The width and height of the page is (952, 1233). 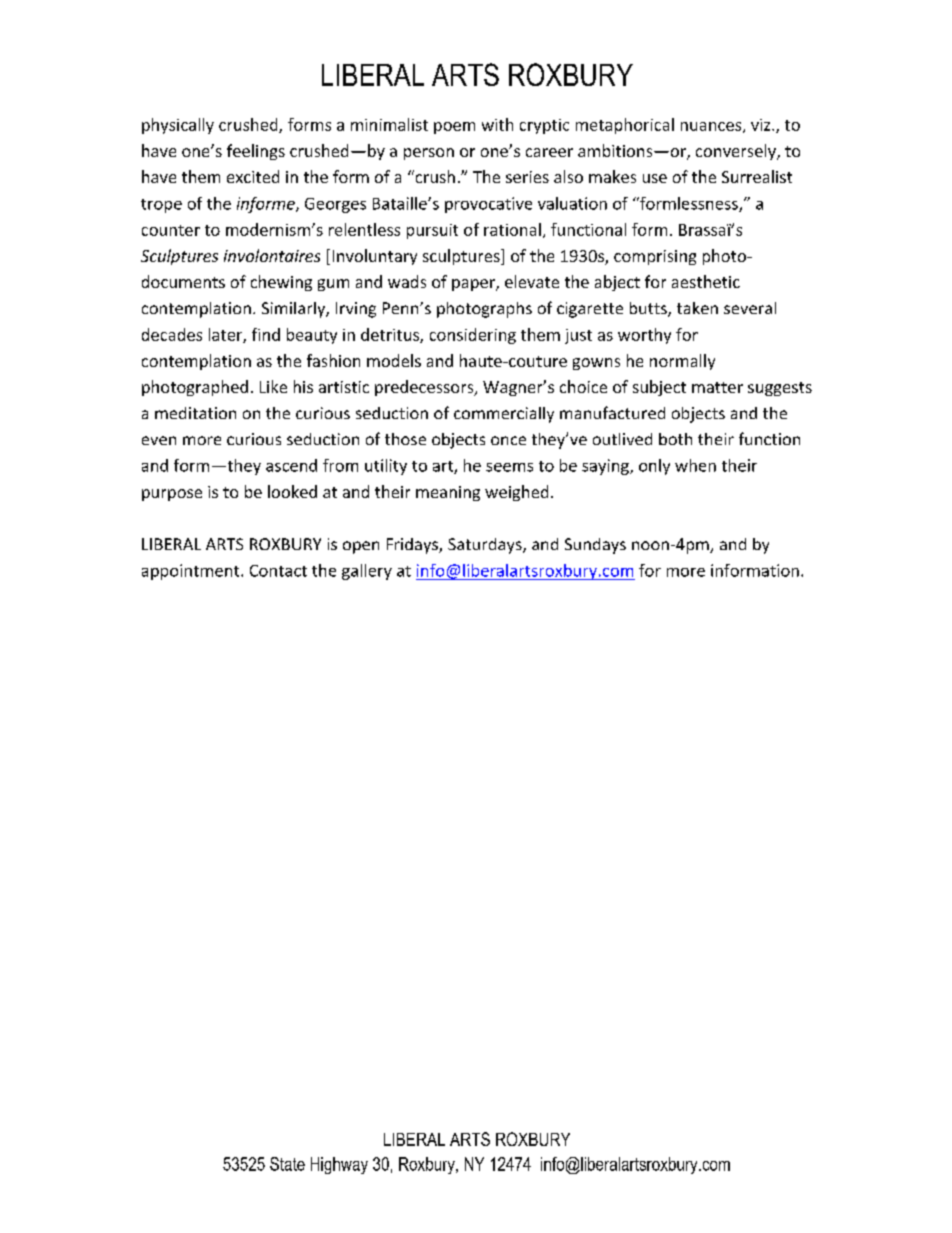 I want to click on Contact, so click(x=278, y=571).
